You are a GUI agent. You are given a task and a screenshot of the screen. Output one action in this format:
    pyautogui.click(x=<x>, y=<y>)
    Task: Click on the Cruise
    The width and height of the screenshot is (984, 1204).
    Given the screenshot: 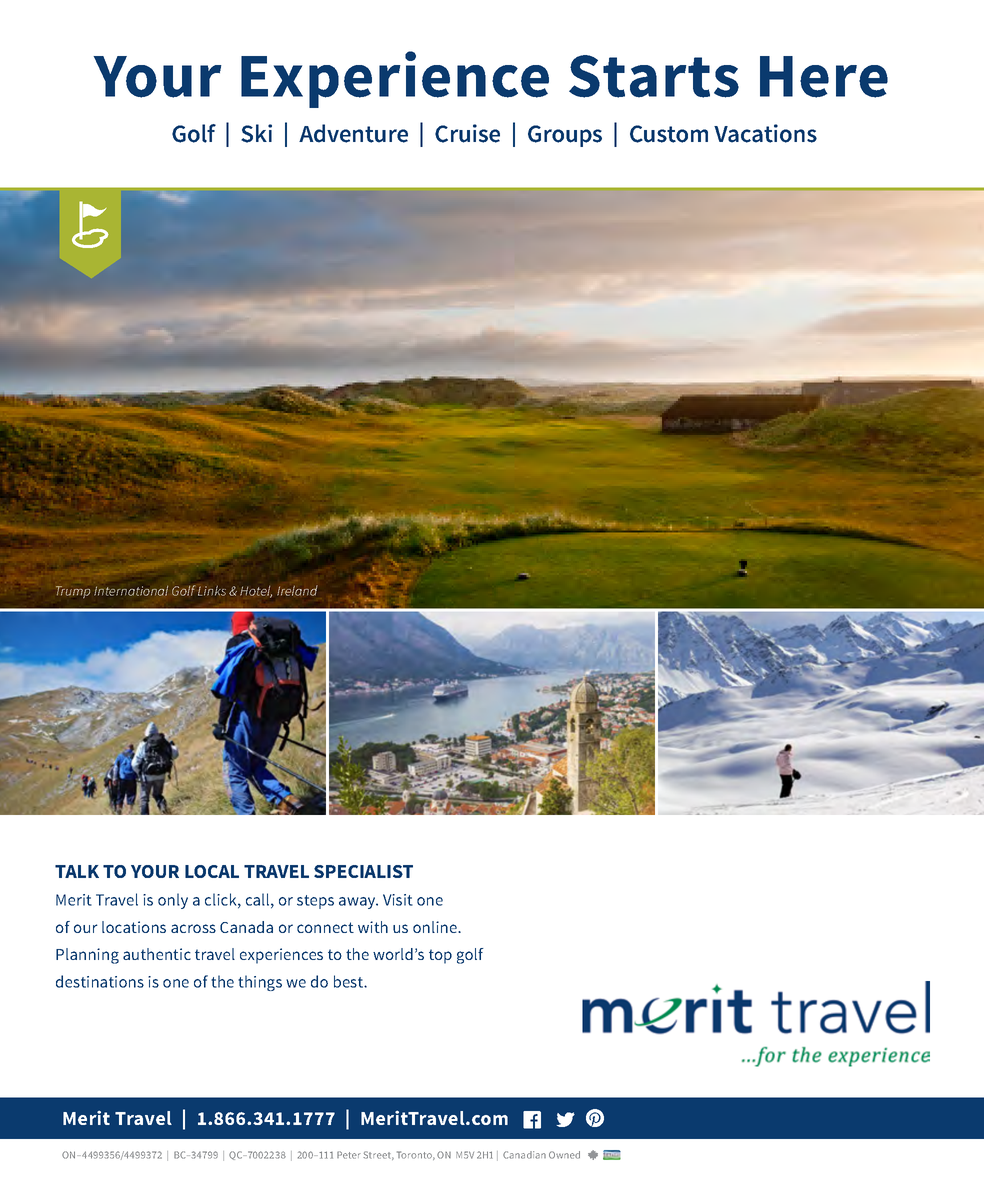 What is the action you would take?
    pyautogui.click(x=467, y=133)
